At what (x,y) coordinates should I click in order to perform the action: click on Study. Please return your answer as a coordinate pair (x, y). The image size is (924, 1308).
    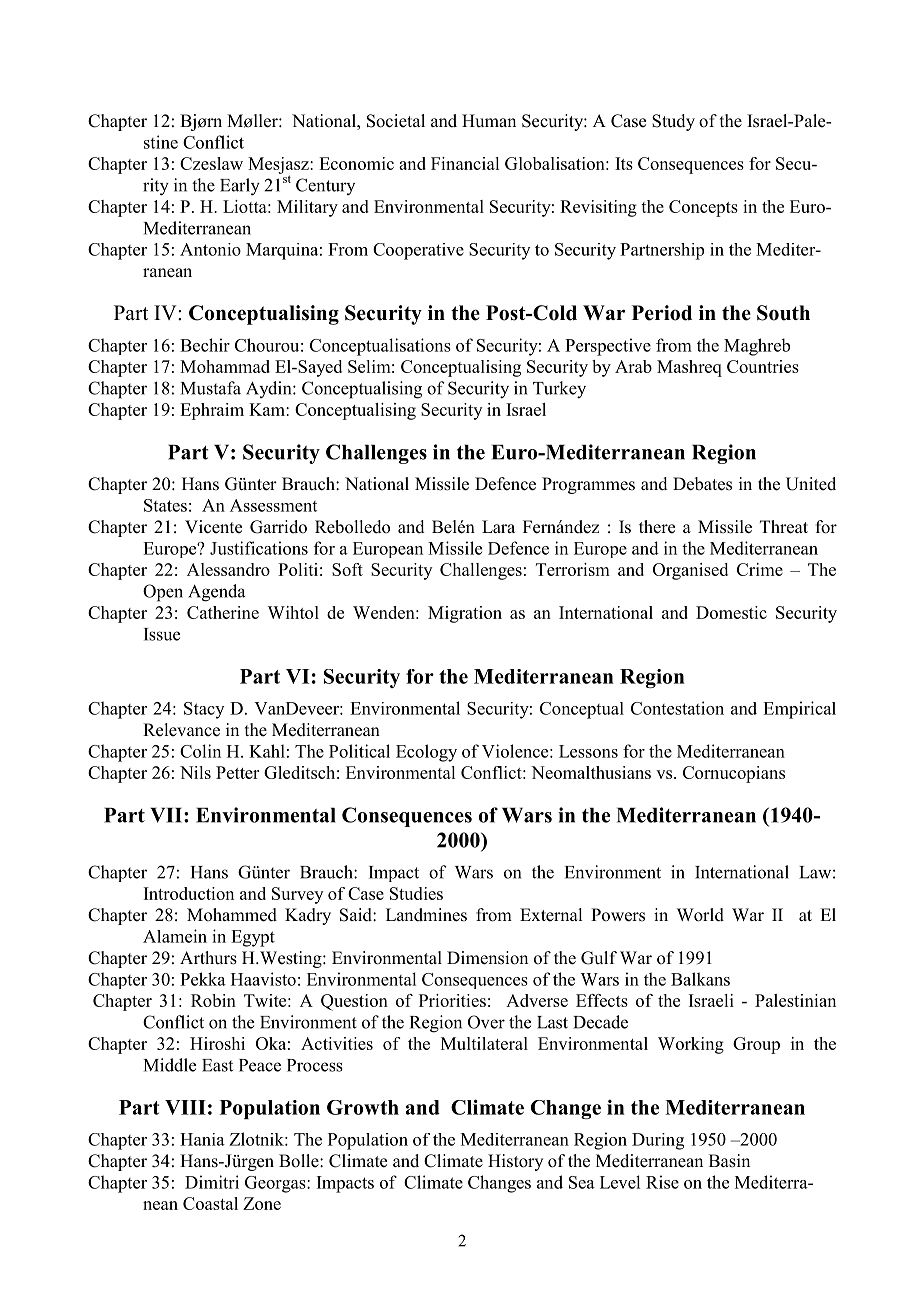
    Looking at the image, I should click on (673, 122).
